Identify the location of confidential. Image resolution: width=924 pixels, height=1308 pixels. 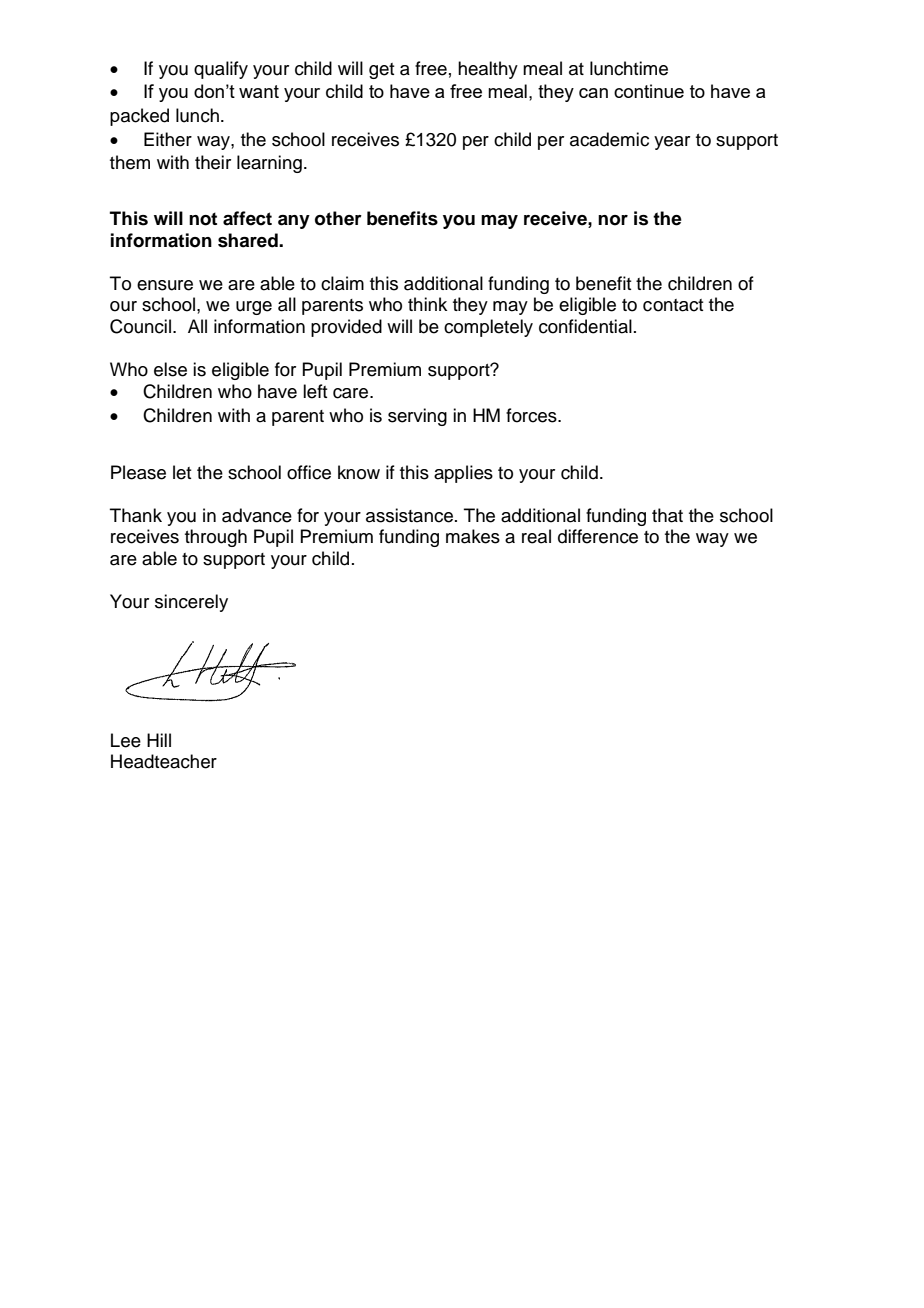
(585, 326).
